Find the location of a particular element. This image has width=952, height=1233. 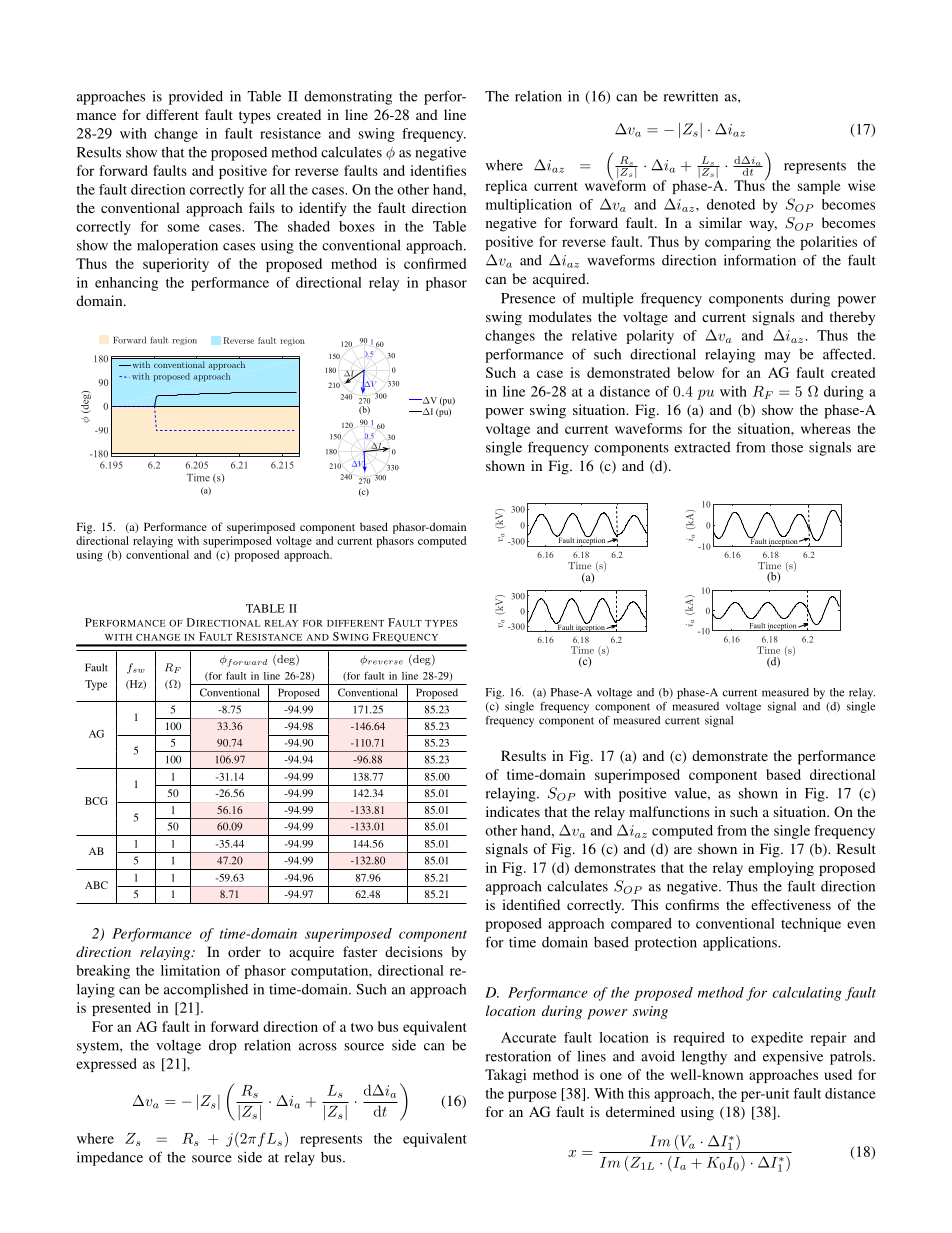

impedance is located at coordinates (110, 1158).
